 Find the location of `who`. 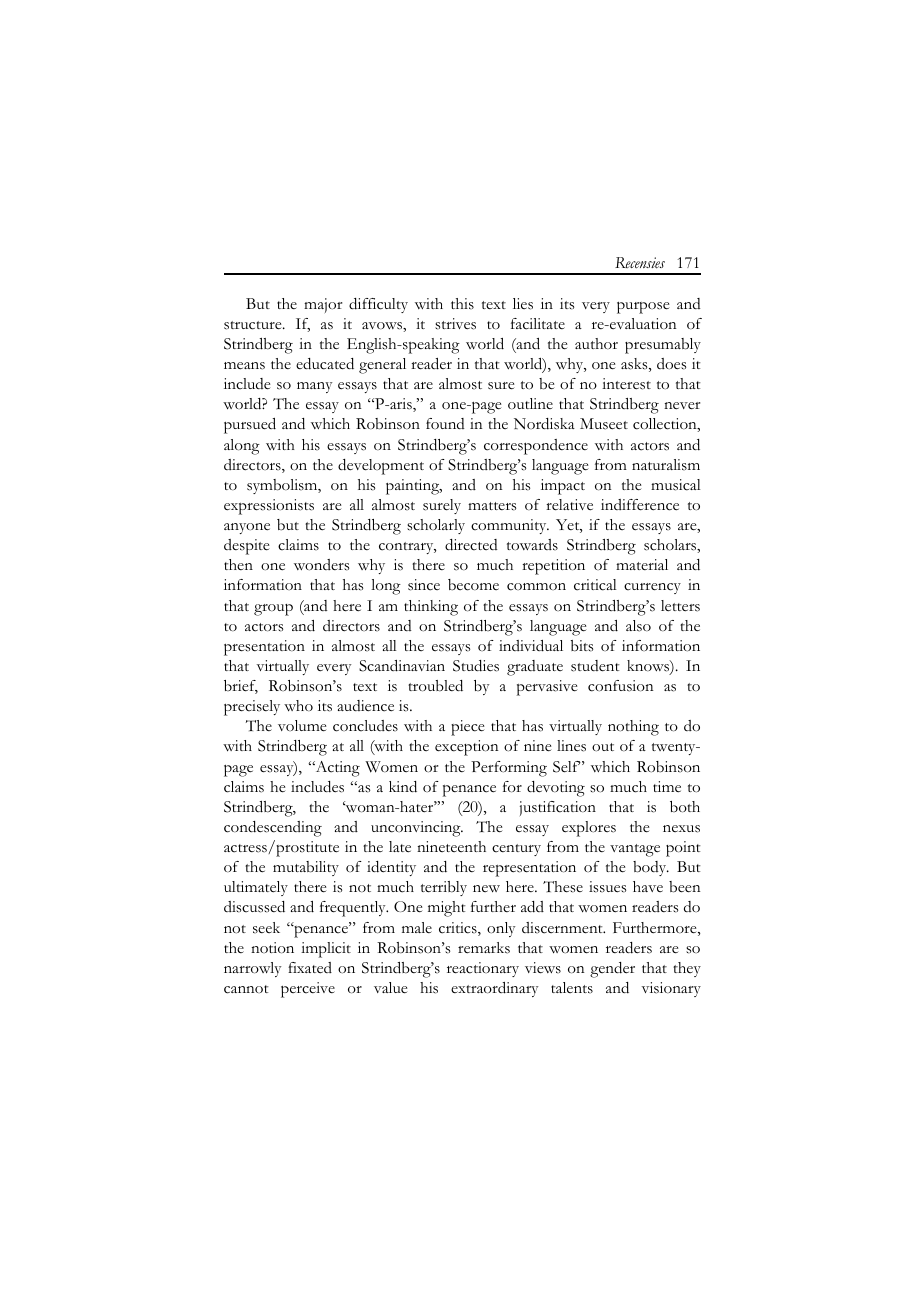

who is located at coordinates (298, 706).
